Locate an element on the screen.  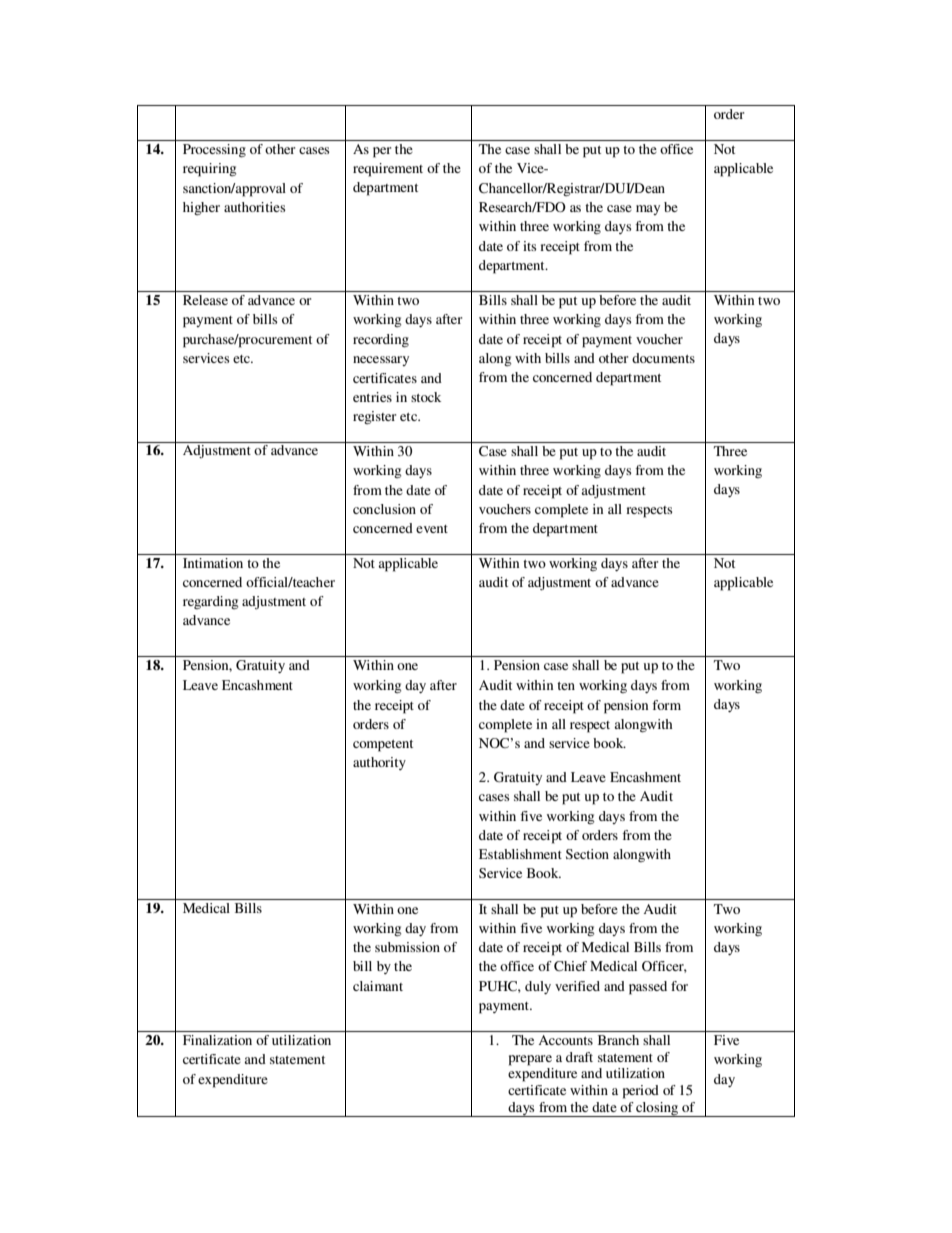
form is located at coordinates (666, 705).
